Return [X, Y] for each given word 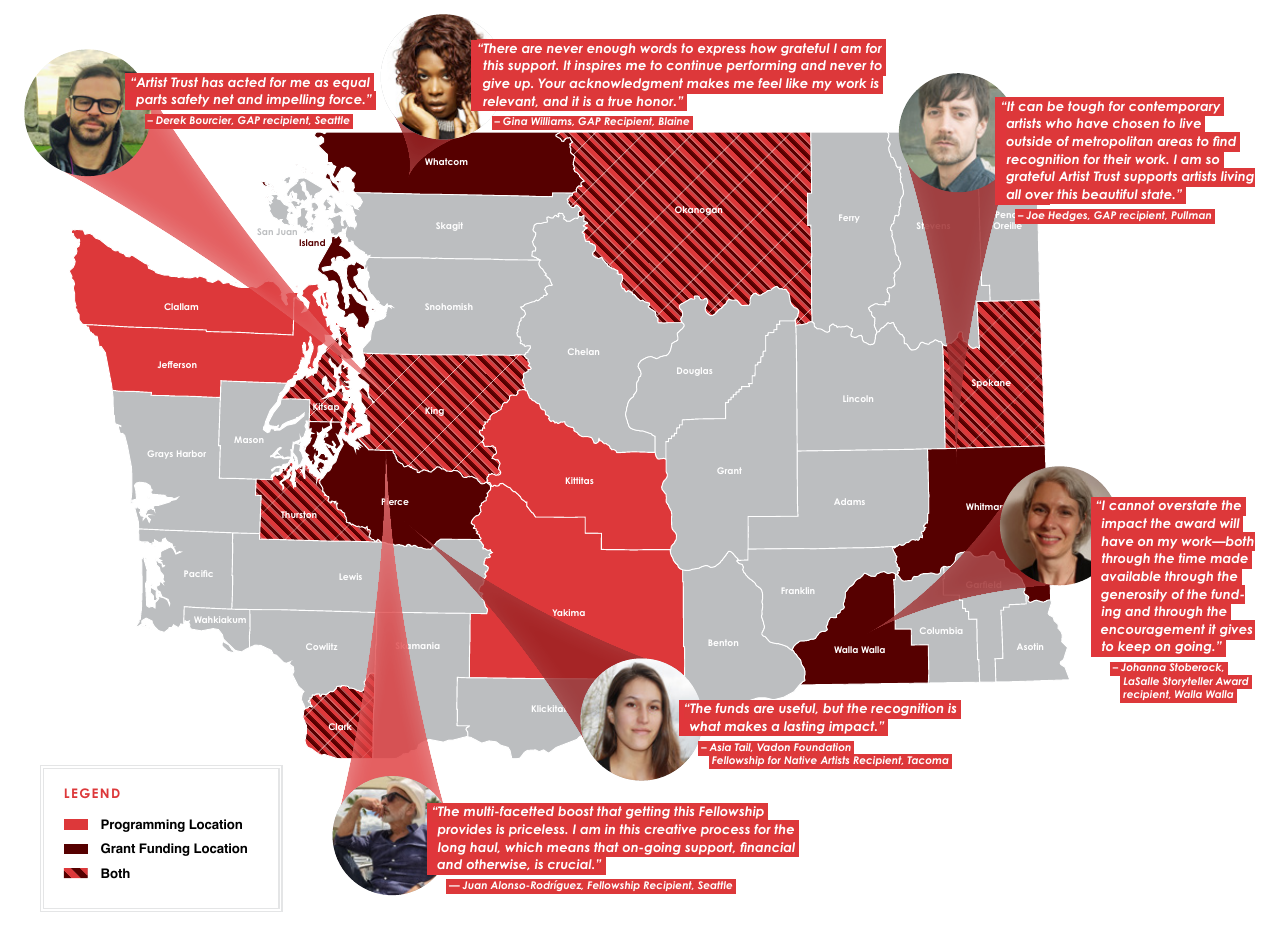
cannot [1132, 505]
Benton [723, 643]
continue [694, 65]
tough [1086, 107]
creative [670, 829]
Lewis [351, 576]
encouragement [1153, 630]
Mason [249, 440]
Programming [143, 825]
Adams [849, 501]
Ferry [849, 218]
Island [312, 242]
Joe [1035, 215]
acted [247, 82]
